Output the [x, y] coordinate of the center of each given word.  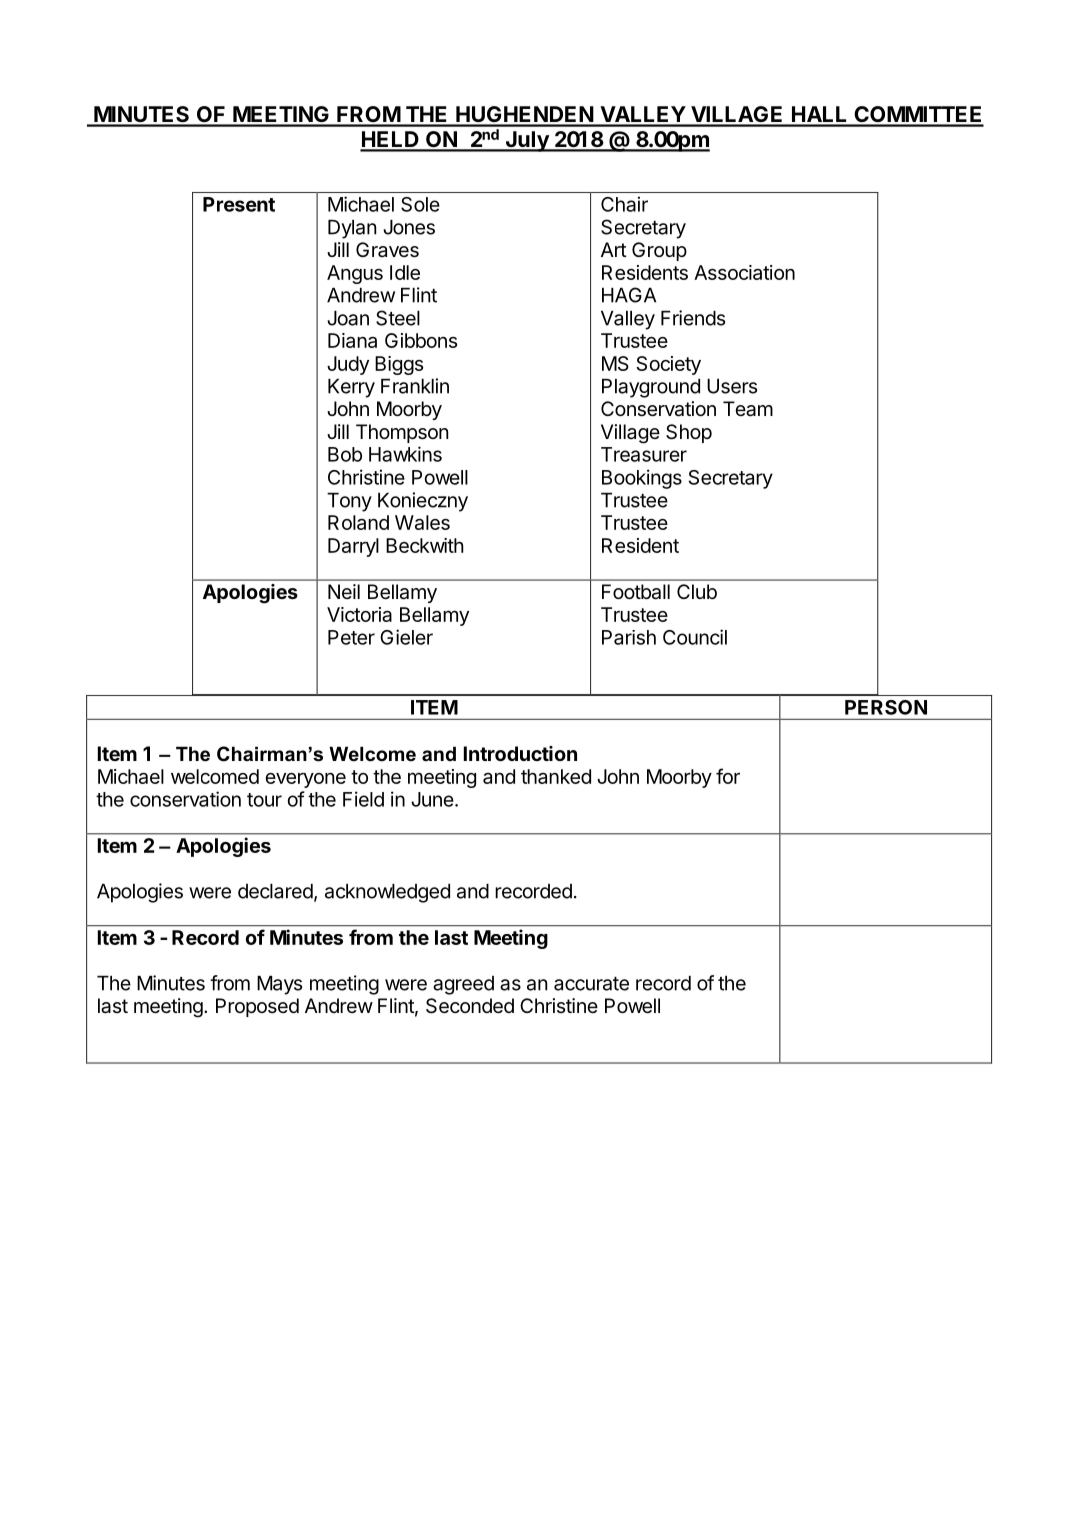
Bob [345, 454]
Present [239, 204]
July [527, 141]
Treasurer [644, 454]
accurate [591, 984]
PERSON [886, 707]
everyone [305, 780]
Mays [279, 985]
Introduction [520, 753]
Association [744, 272]
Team [748, 409]
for [728, 776]
